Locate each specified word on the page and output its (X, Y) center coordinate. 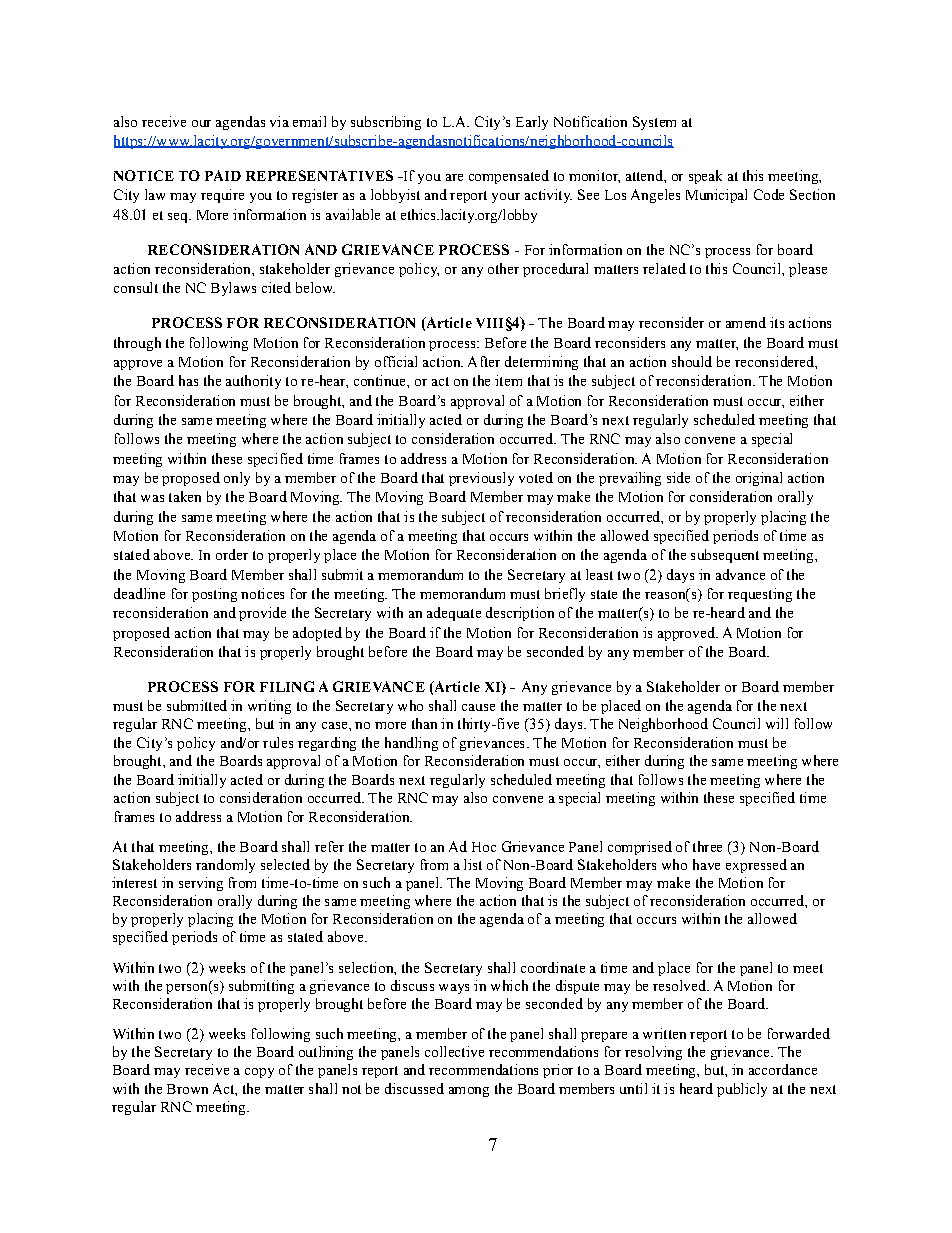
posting (214, 595)
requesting (760, 595)
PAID (223, 175)
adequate (454, 614)
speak (705, 177)
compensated (509, 177)
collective (454, 1051)
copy (259, 1073)
